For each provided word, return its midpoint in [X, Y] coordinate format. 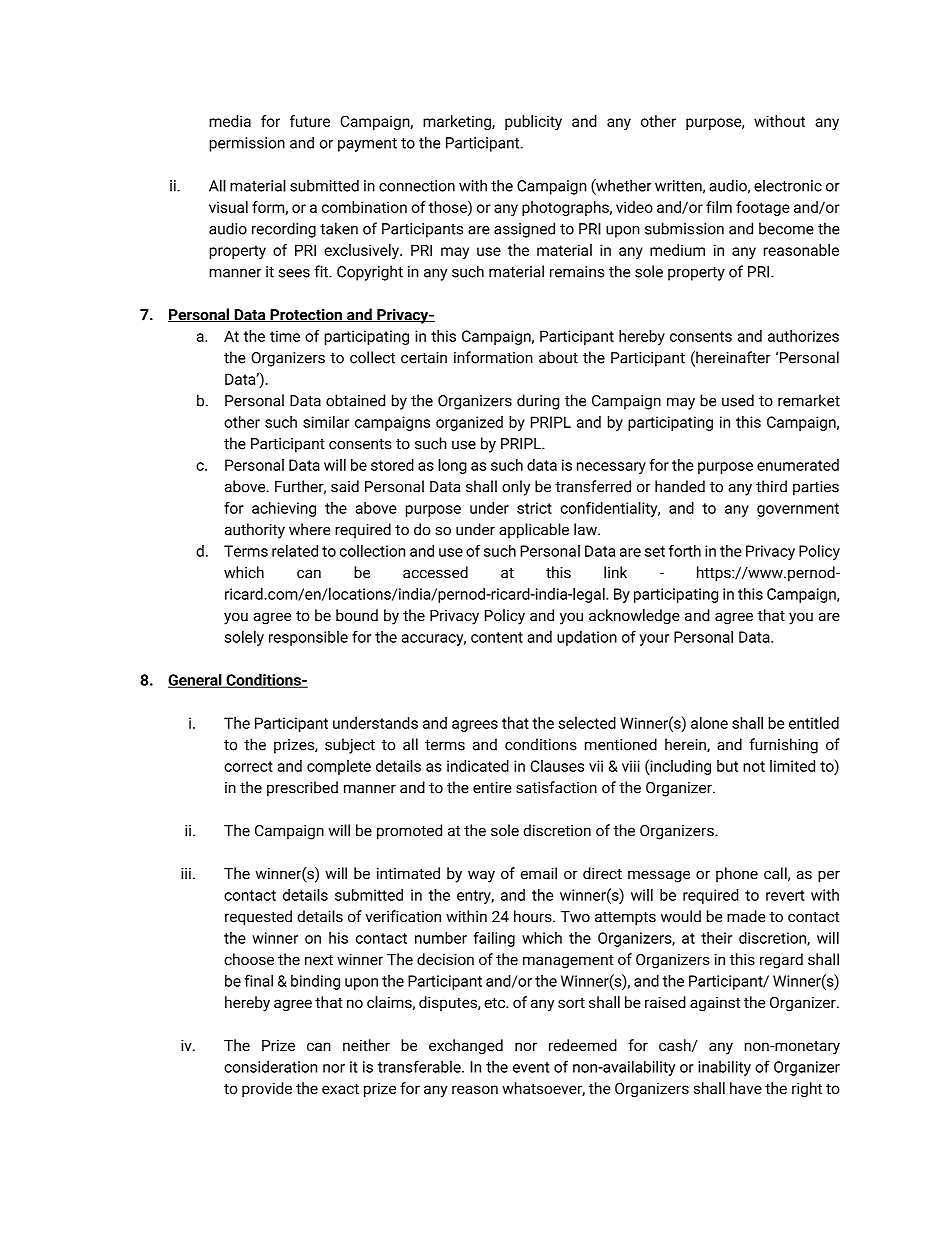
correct [248, 766]
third [771, 486]
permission [247, 144]
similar [326, 422]
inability [724, 1068]
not [754, 766]
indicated [478, 766]
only [516, 488]
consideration [270, 1067]
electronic [788, 186]
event [531, 1067]
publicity [533, 122]
